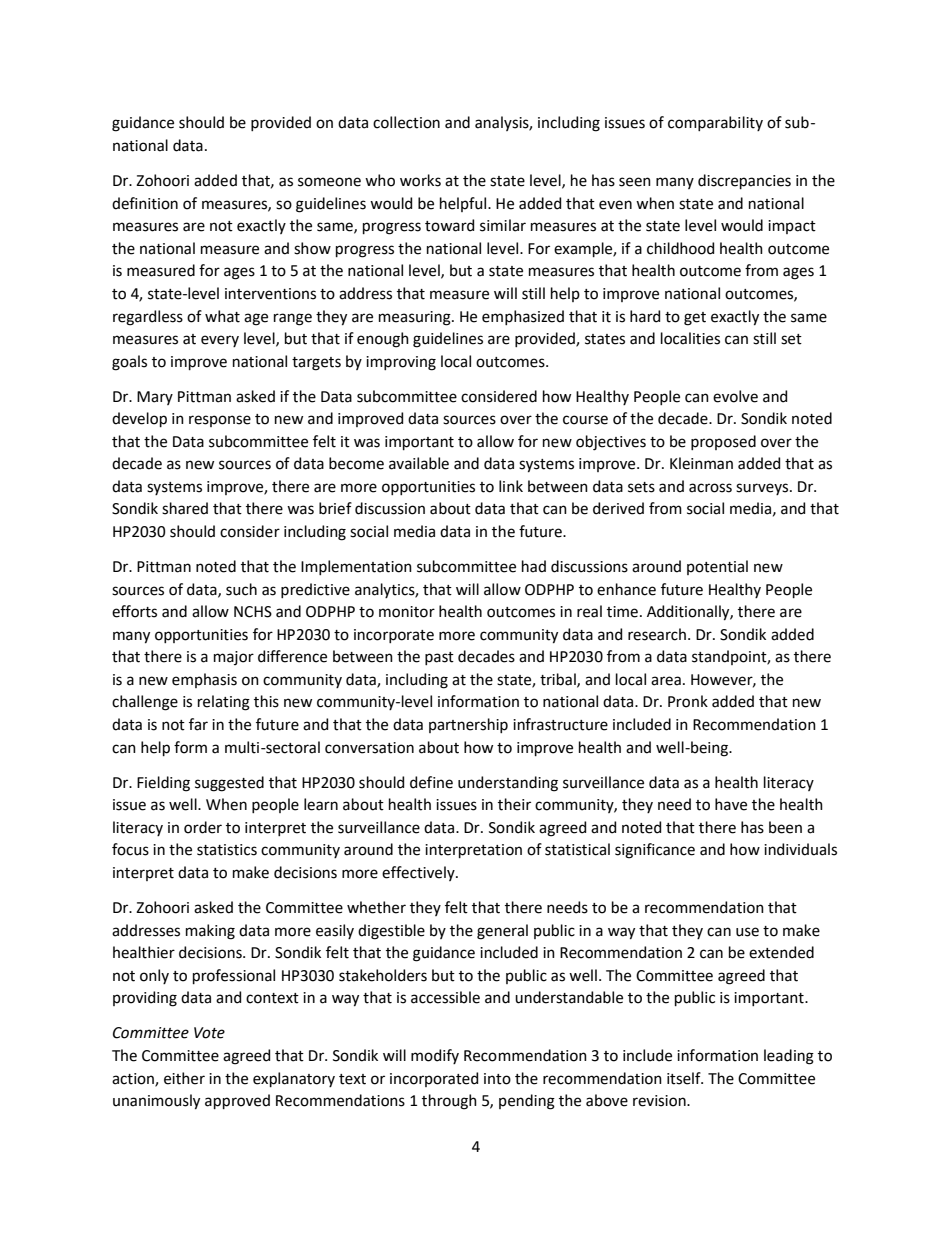 The width and height of the screenshot is (952, 1233). I want to click on definition, so click(145, 203).
